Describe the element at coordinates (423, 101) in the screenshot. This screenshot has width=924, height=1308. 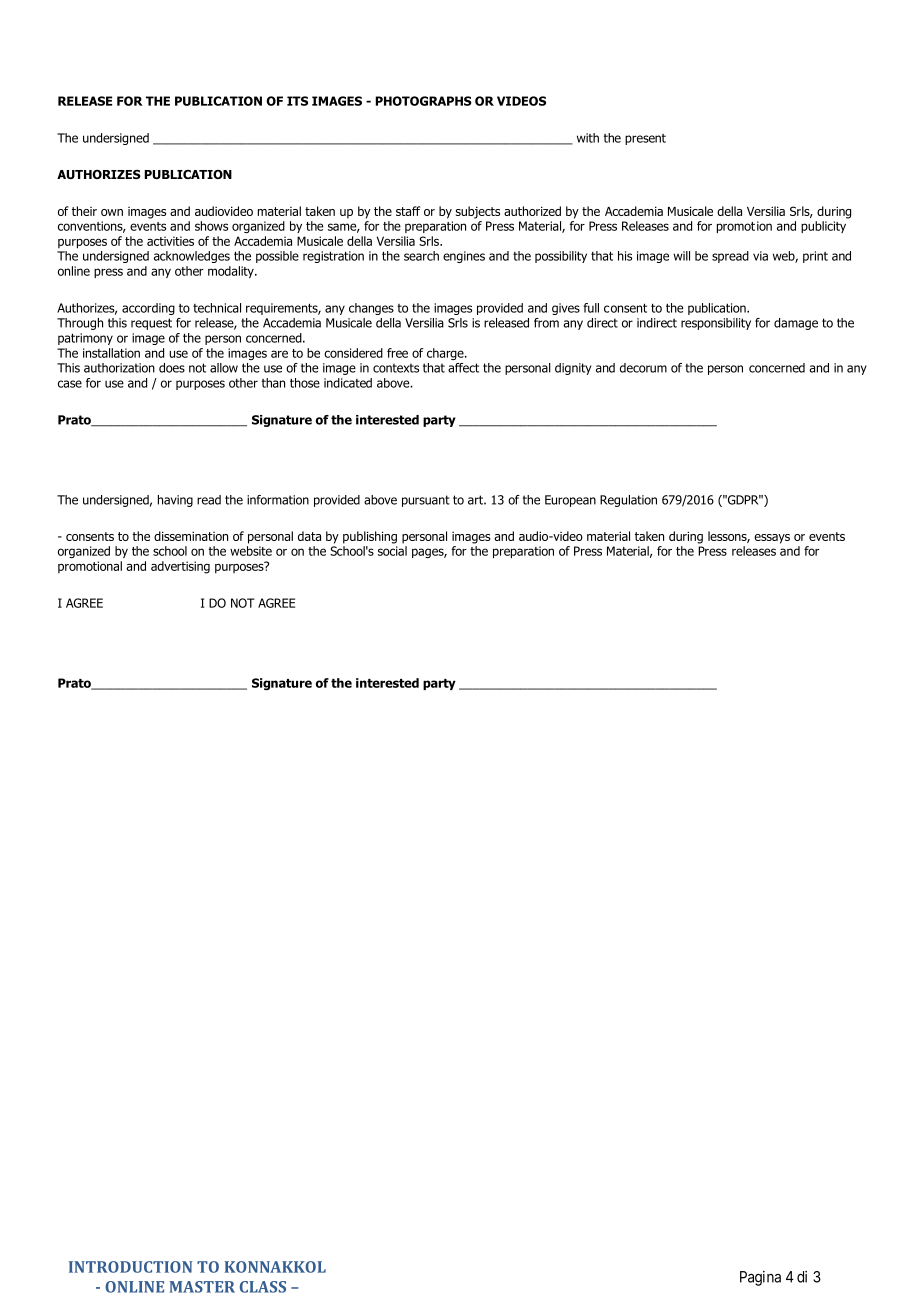
I see `PHOTOGRAPHS` at that location.
